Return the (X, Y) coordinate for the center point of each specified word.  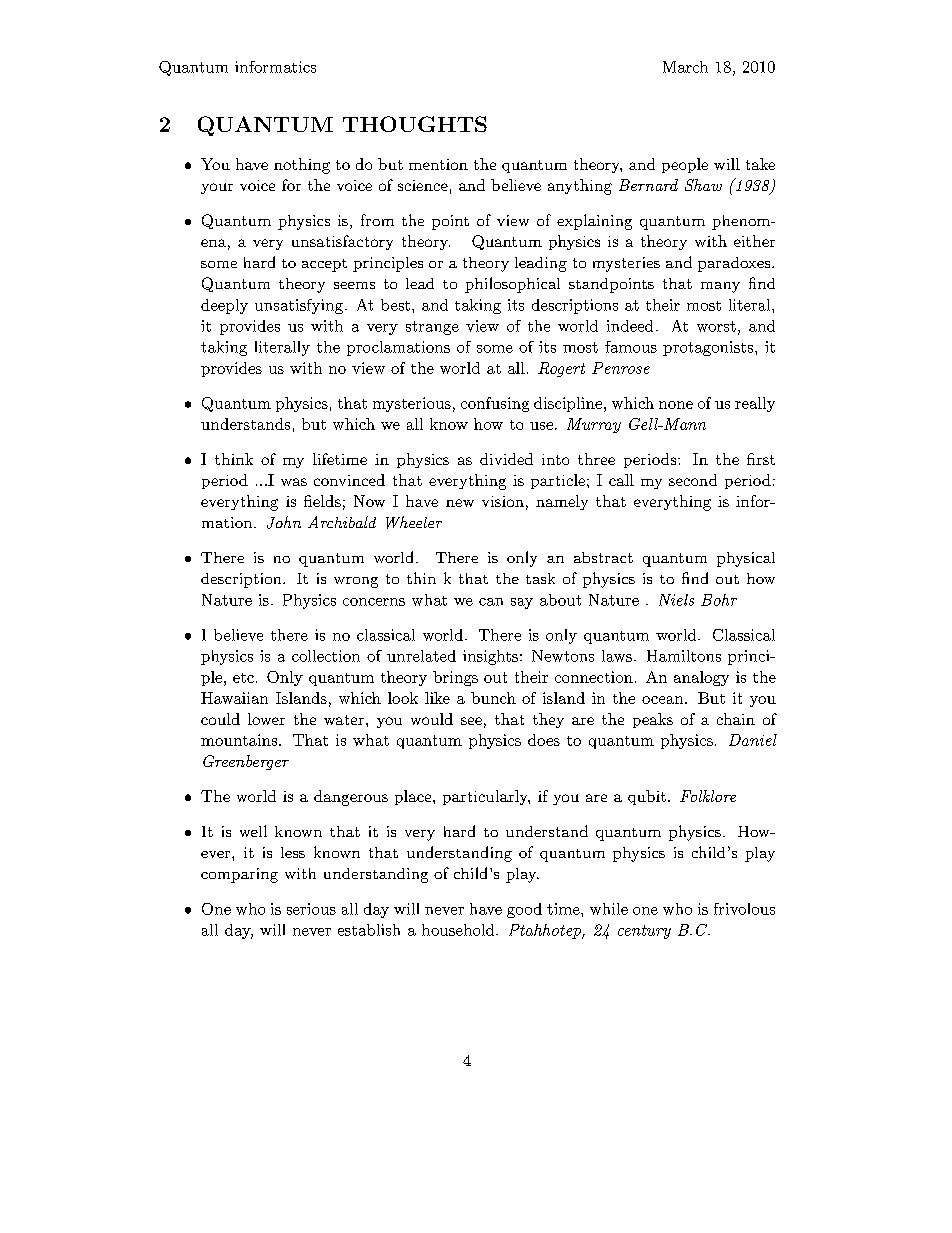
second (693, 480)
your (217, 188)
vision (503, 501)
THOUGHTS (415, 124)
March (685, 67)
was (294, 482)
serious (311, 909)
